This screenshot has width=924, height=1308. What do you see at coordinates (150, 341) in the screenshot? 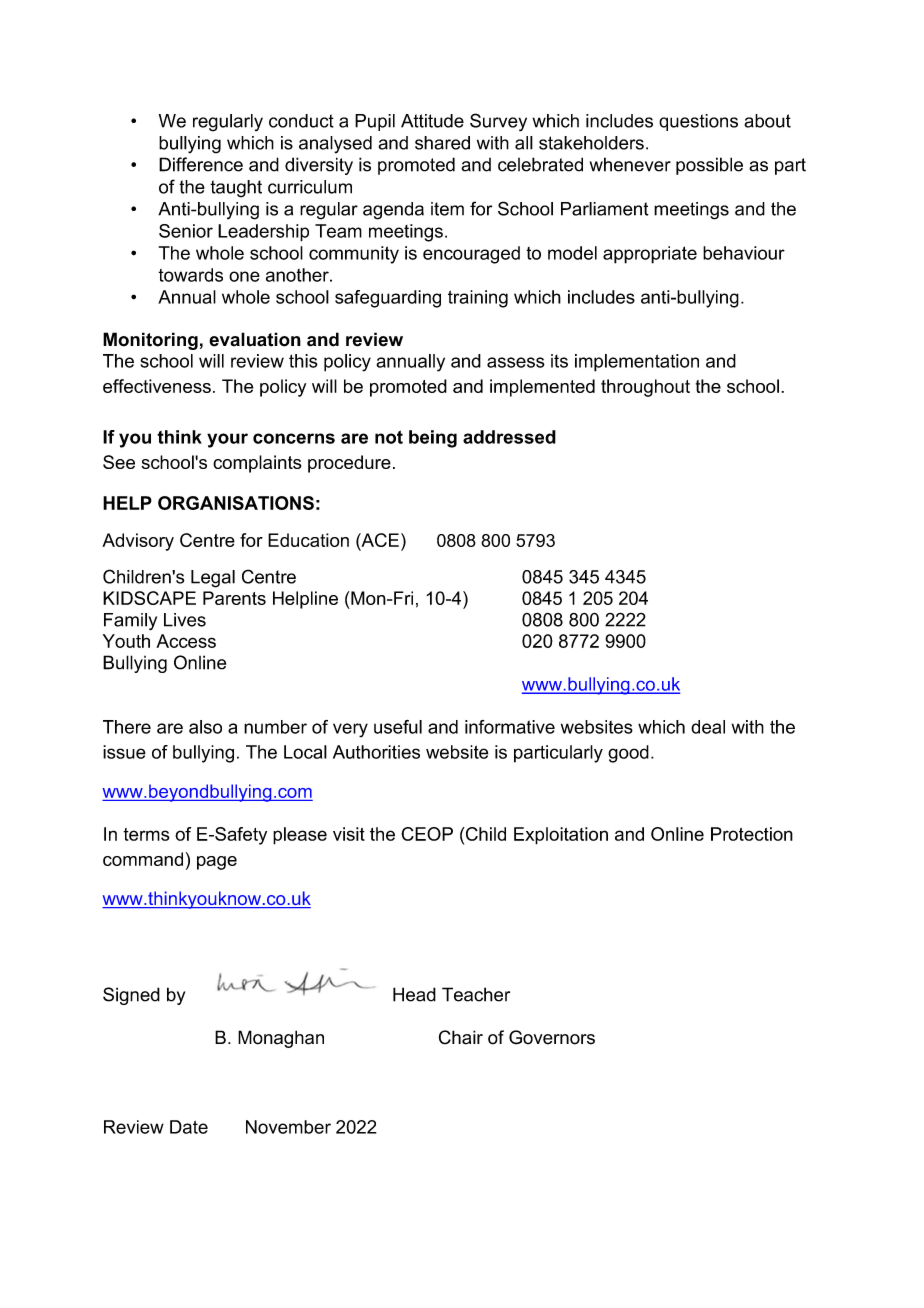
I see `Monitoring` at bounding box center [150, 341].
